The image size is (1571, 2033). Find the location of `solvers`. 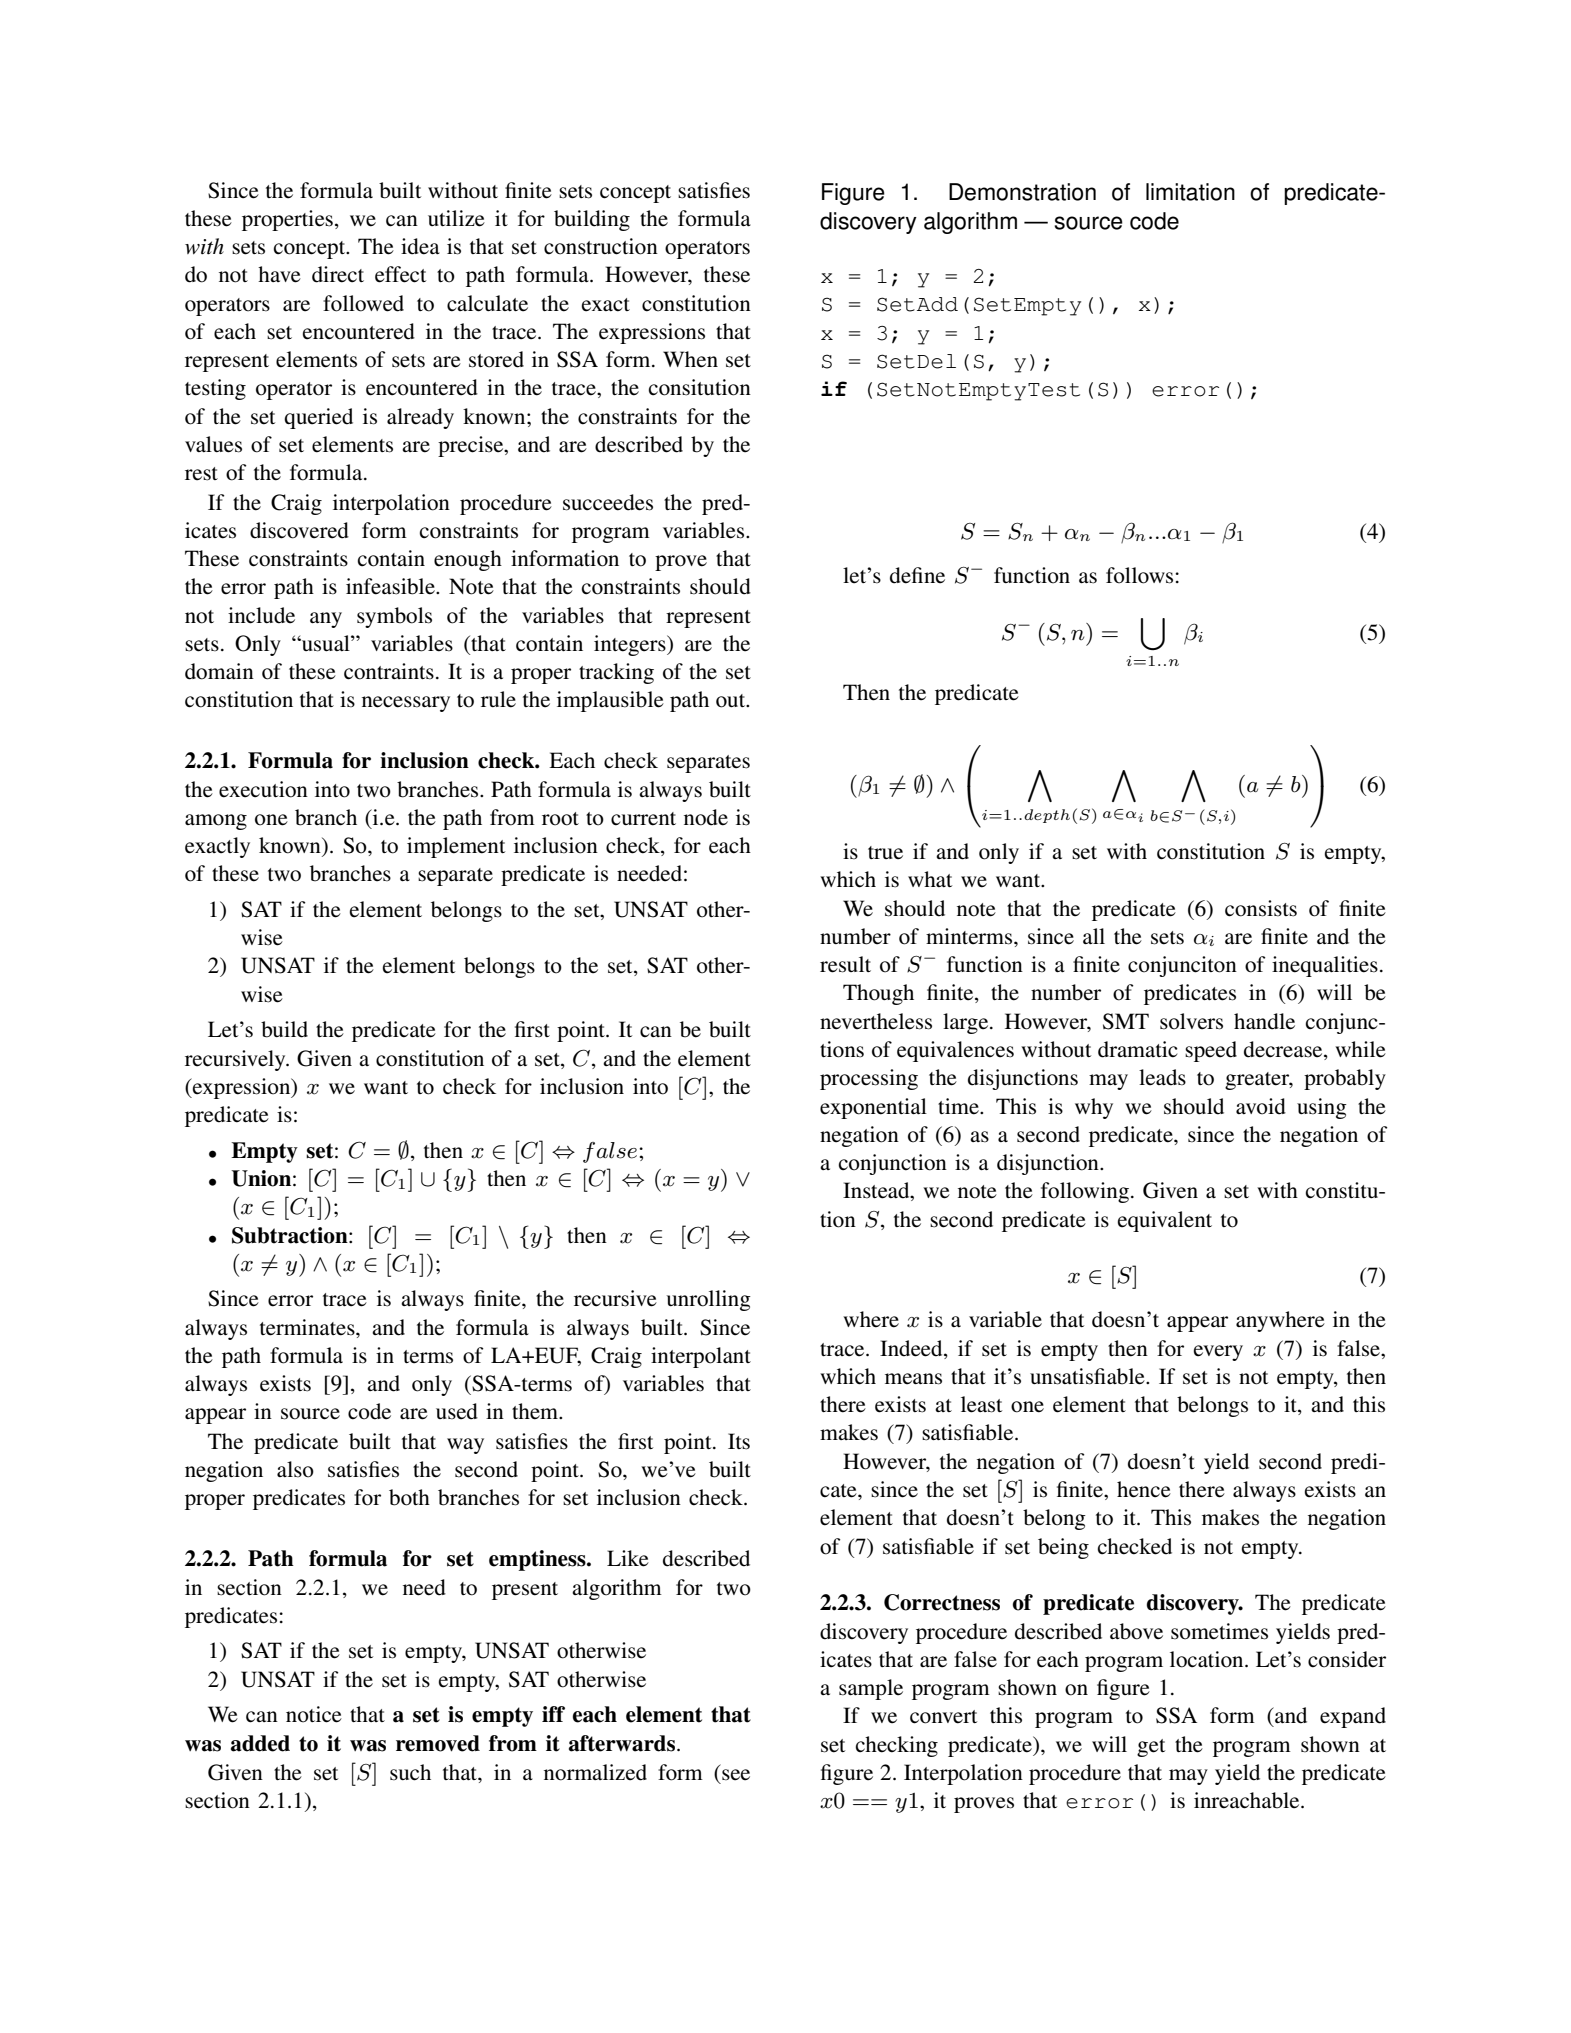

solvers is located at coordinates (1191, 1021).
